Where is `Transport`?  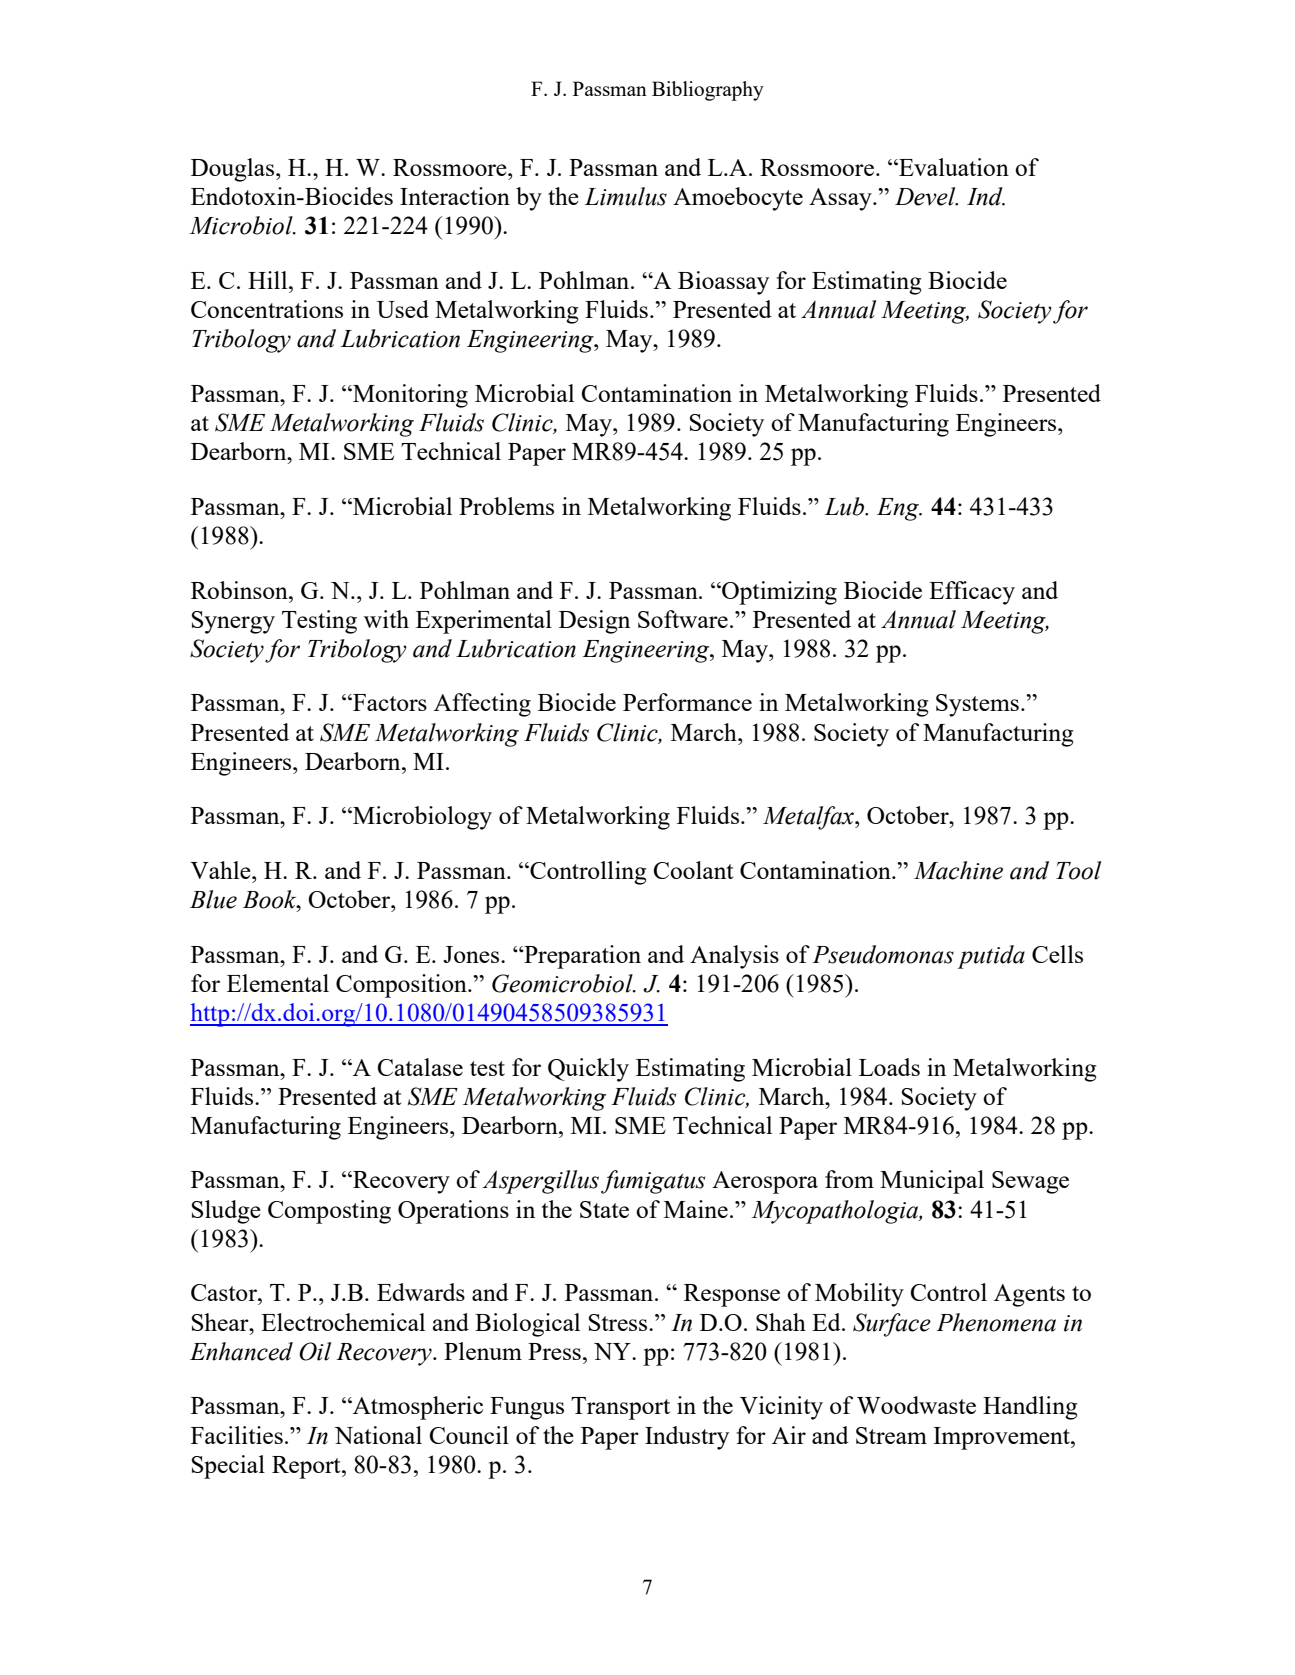
Transport is located at coordinates (620, 1408).
